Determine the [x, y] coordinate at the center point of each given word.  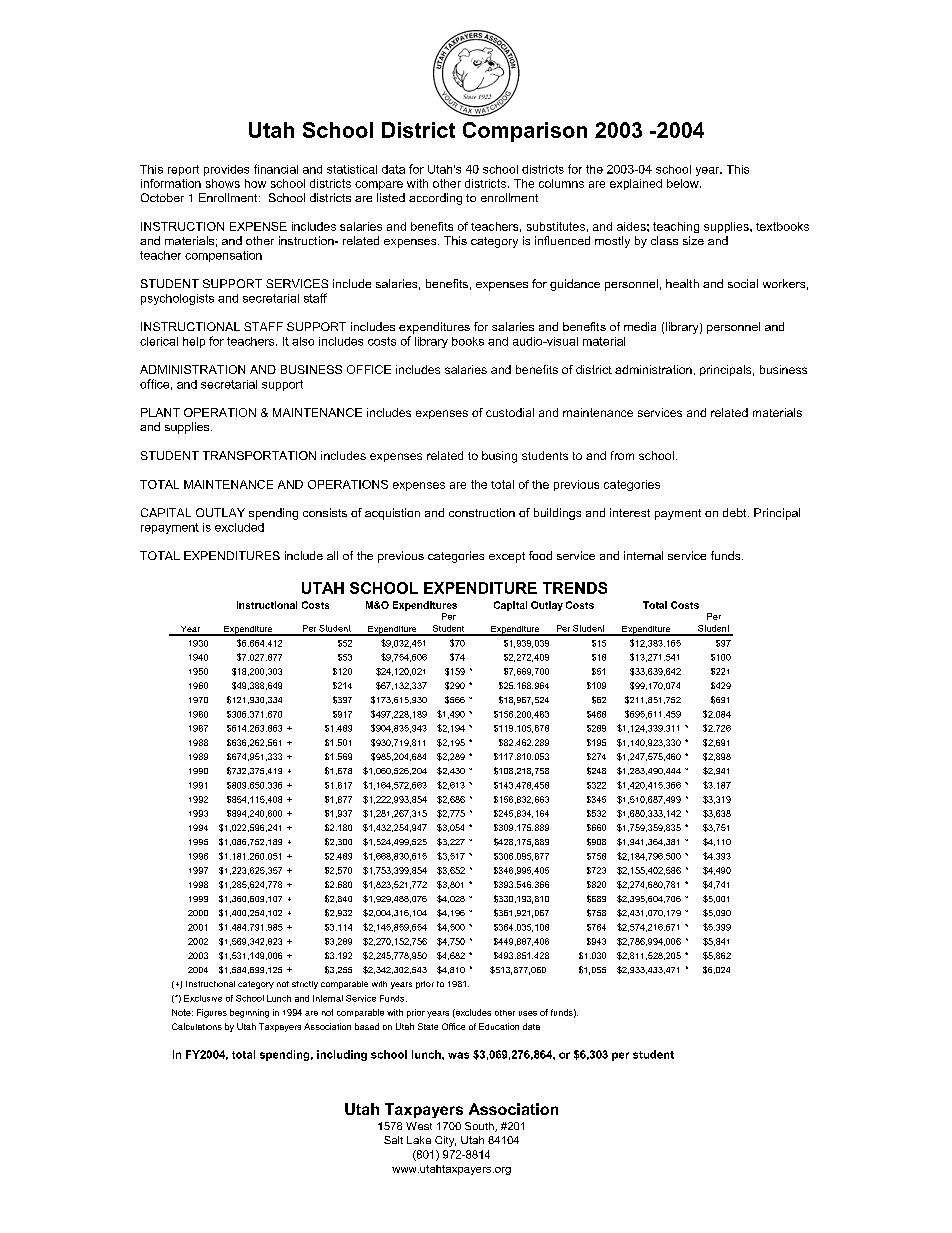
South [480, 1127]
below [684, 183]
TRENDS [575, 588]
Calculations [197, 1026]
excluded [239, 527]
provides [226, 170]
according [435, 199]
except [507, 557]
